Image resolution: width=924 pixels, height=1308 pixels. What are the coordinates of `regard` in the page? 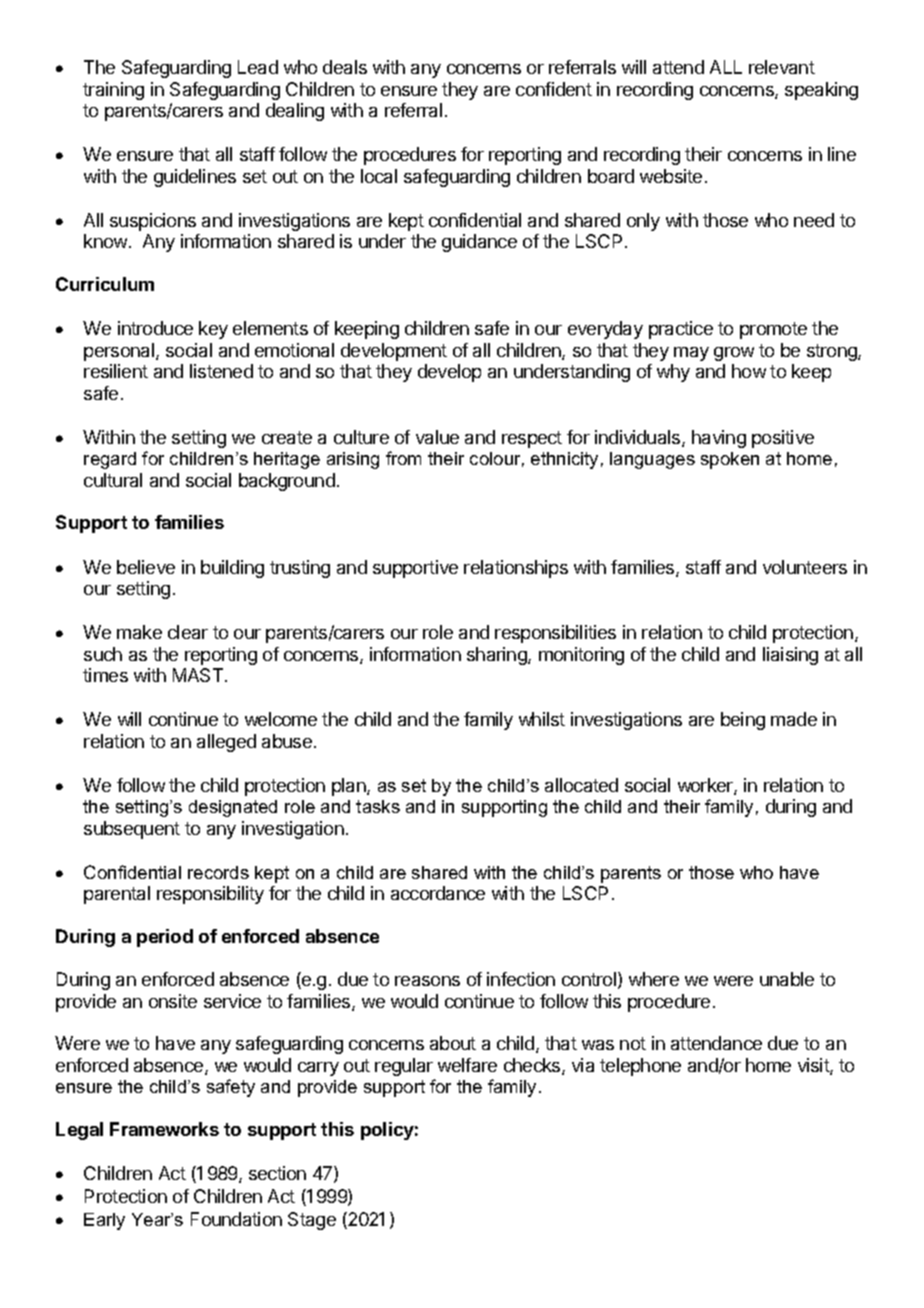 It's located at (110, 460).
